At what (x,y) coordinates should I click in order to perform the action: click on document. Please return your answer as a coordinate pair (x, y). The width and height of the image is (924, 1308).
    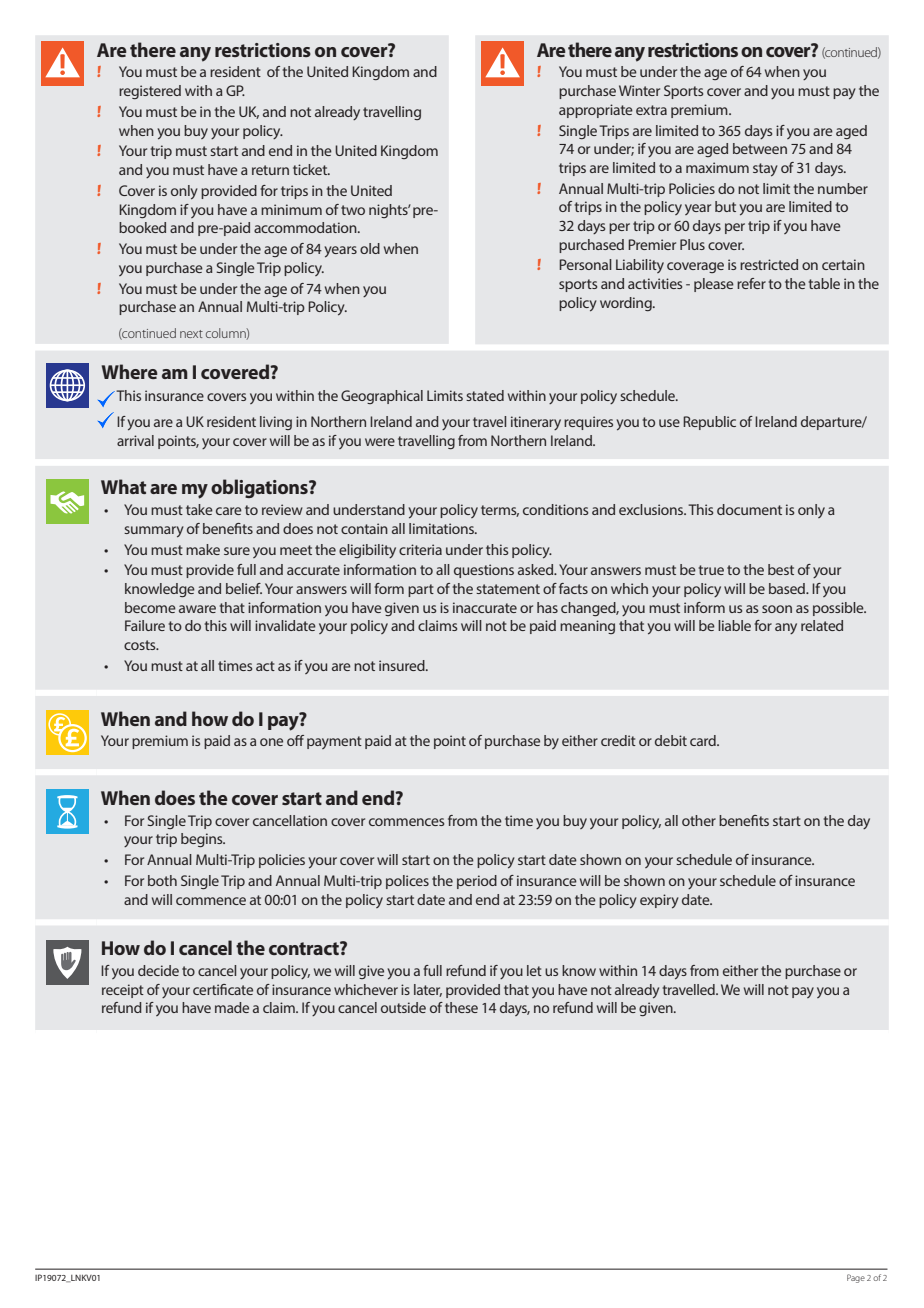
    Looking at the image, I should click on (749, 509).
